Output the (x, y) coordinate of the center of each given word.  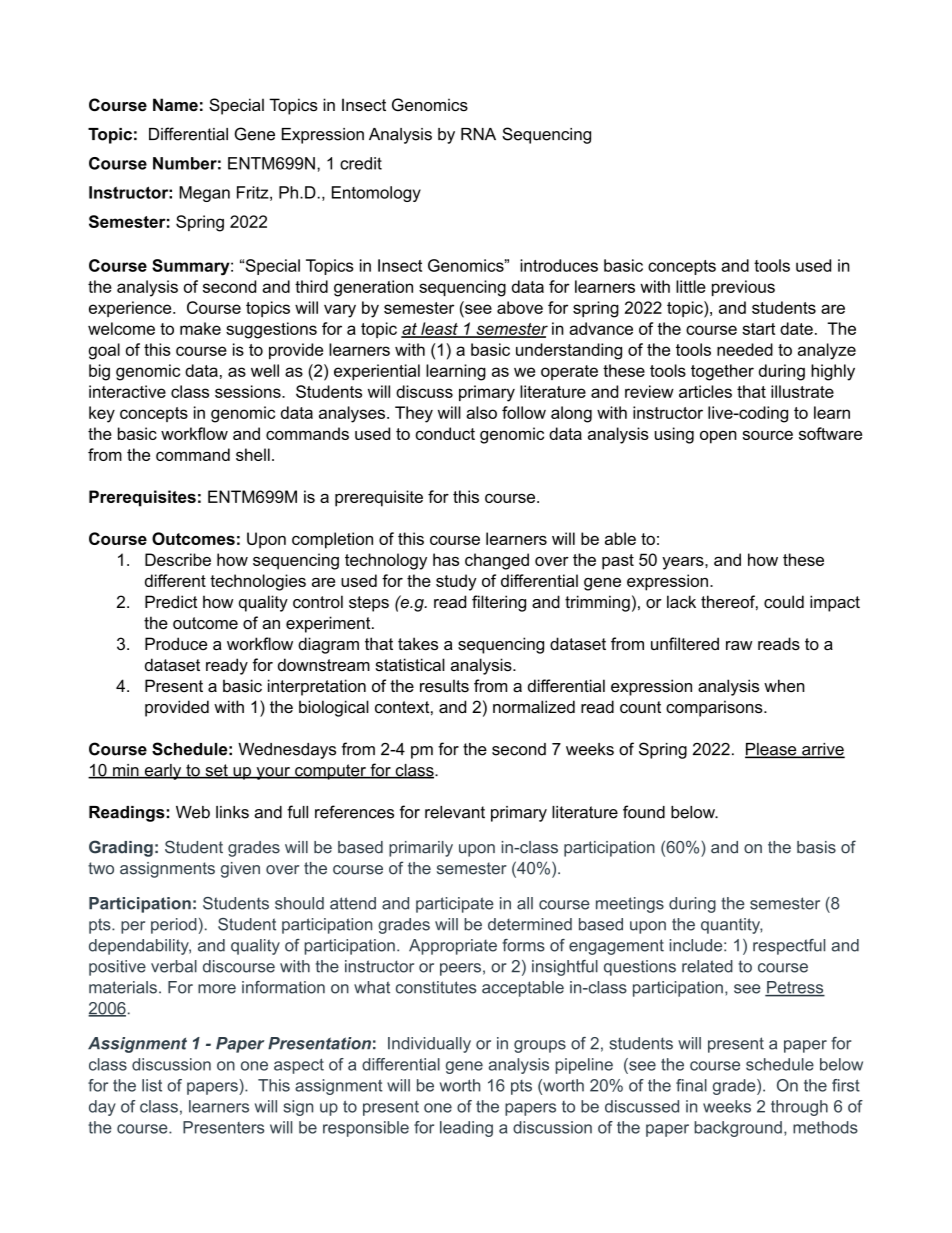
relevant (455, 812)
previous (743, 288)
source (767, 435)
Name (175, 104)
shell (253, 454)
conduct (445, 433)
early (163, 772)
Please (772, 750)
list (152, 1085)
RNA (478, 134)
